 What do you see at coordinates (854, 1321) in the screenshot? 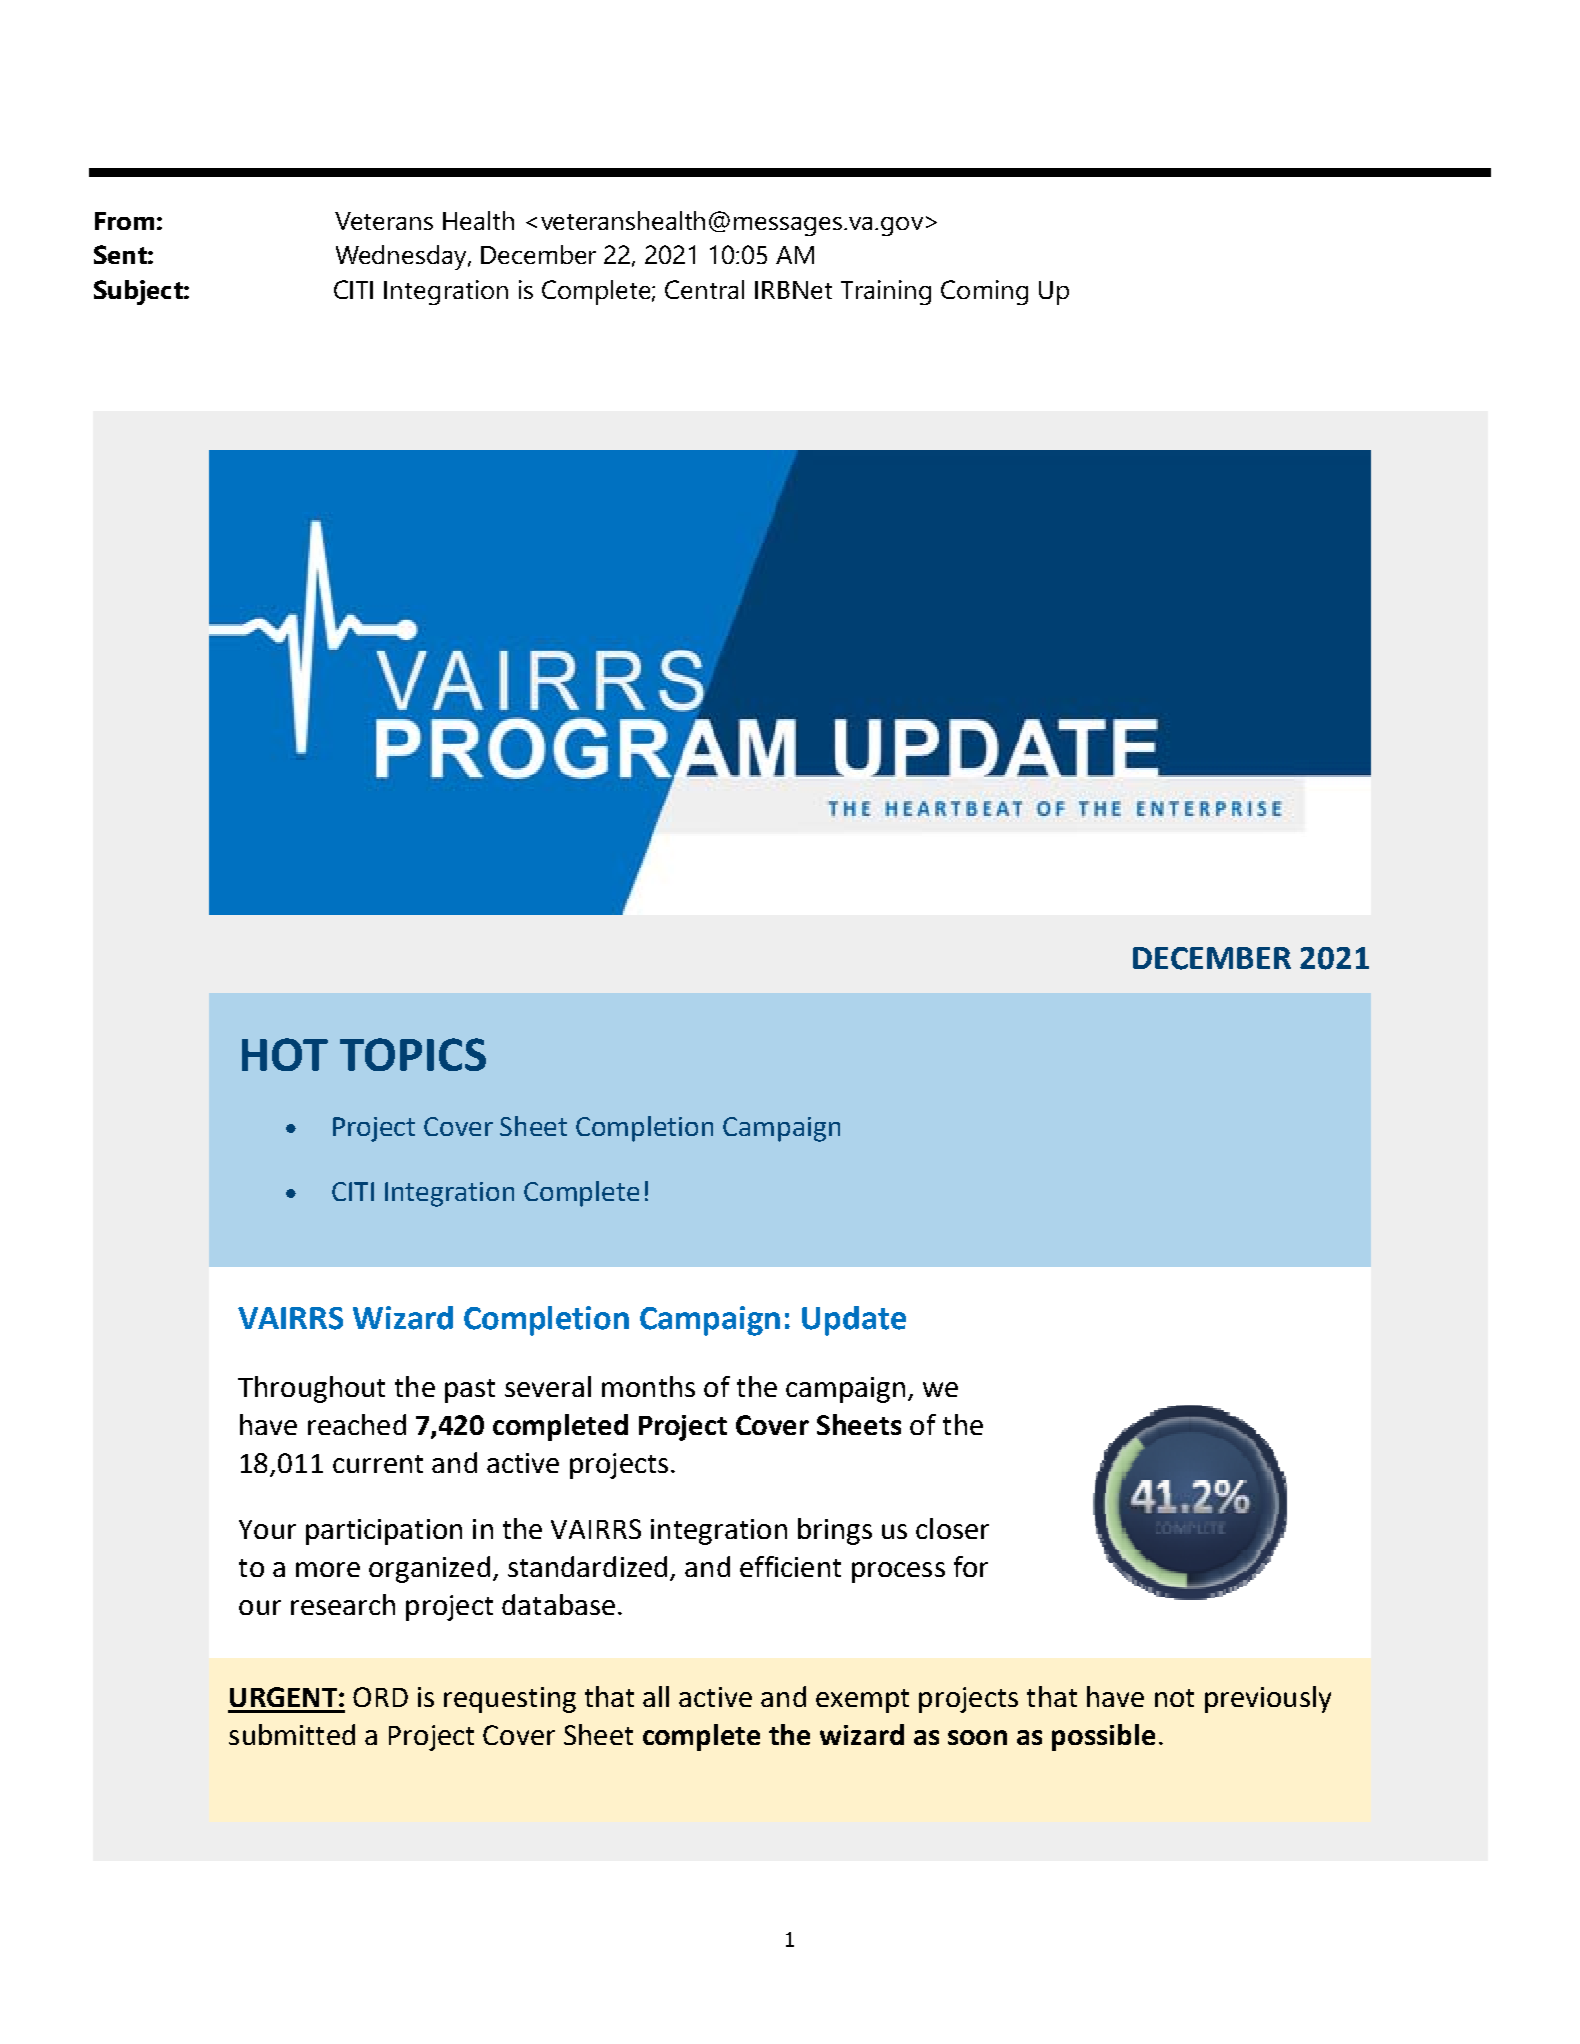
I see `Update` at bounding box center [854, 1321].
